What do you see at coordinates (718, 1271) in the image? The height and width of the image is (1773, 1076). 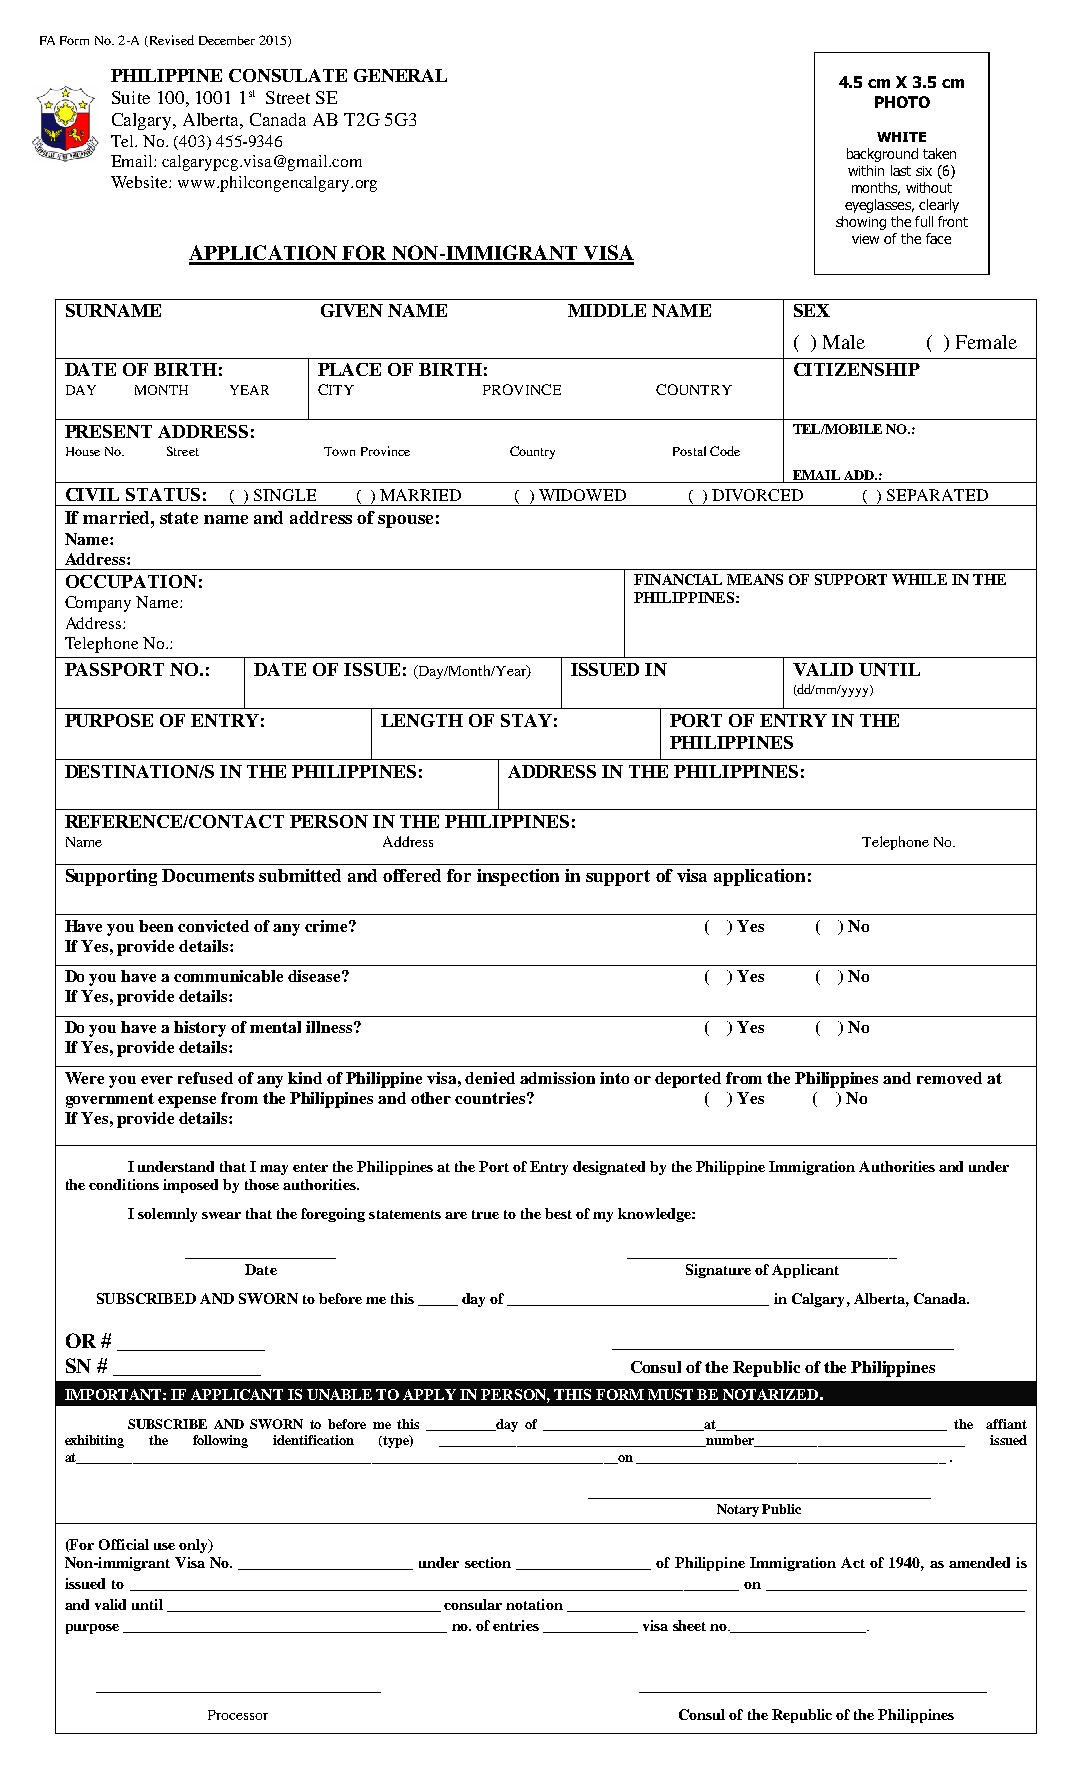 I see `Signature` at bounding box center [718, 1271].
